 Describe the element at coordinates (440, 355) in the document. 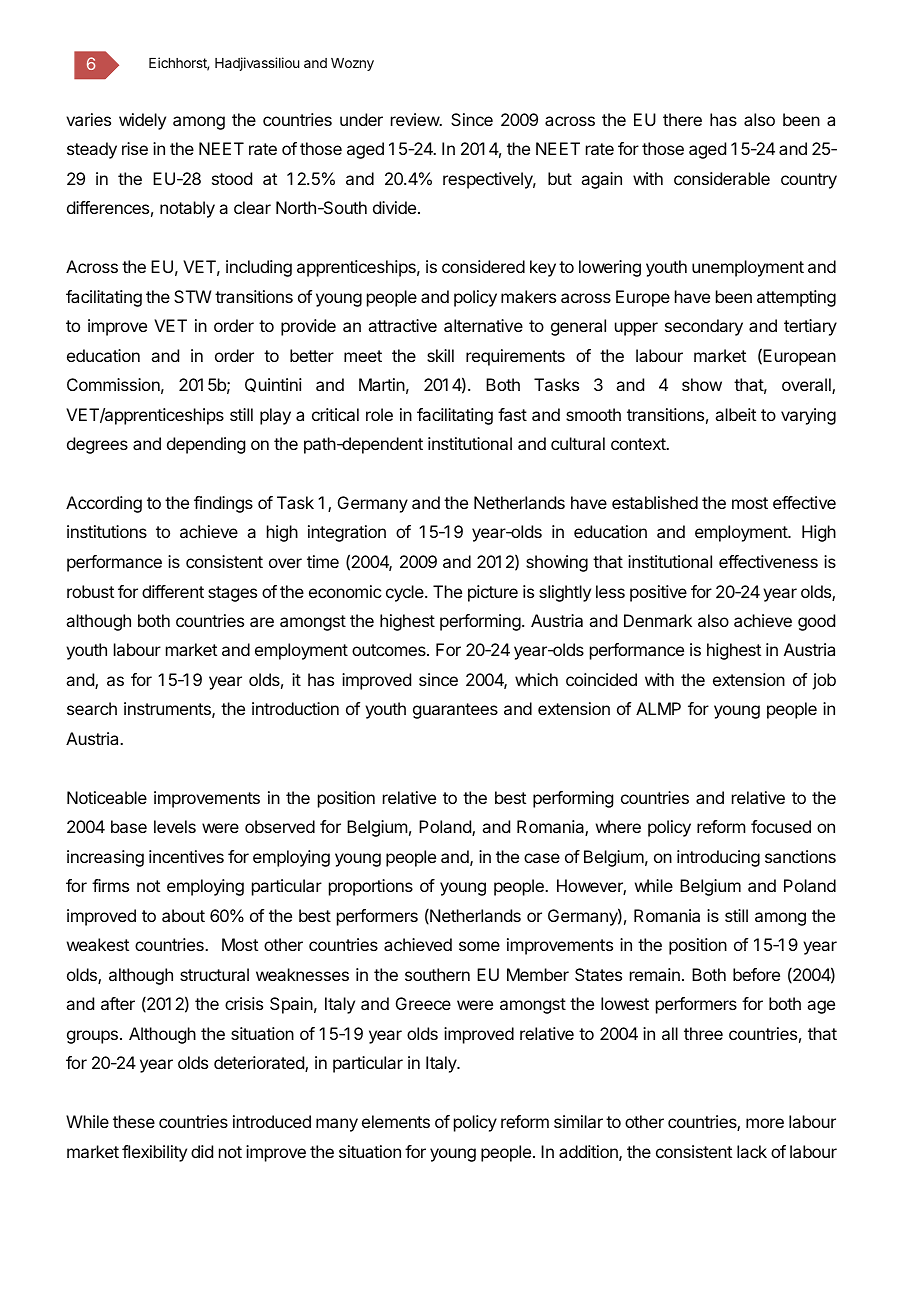

I see `skill` at that location.
